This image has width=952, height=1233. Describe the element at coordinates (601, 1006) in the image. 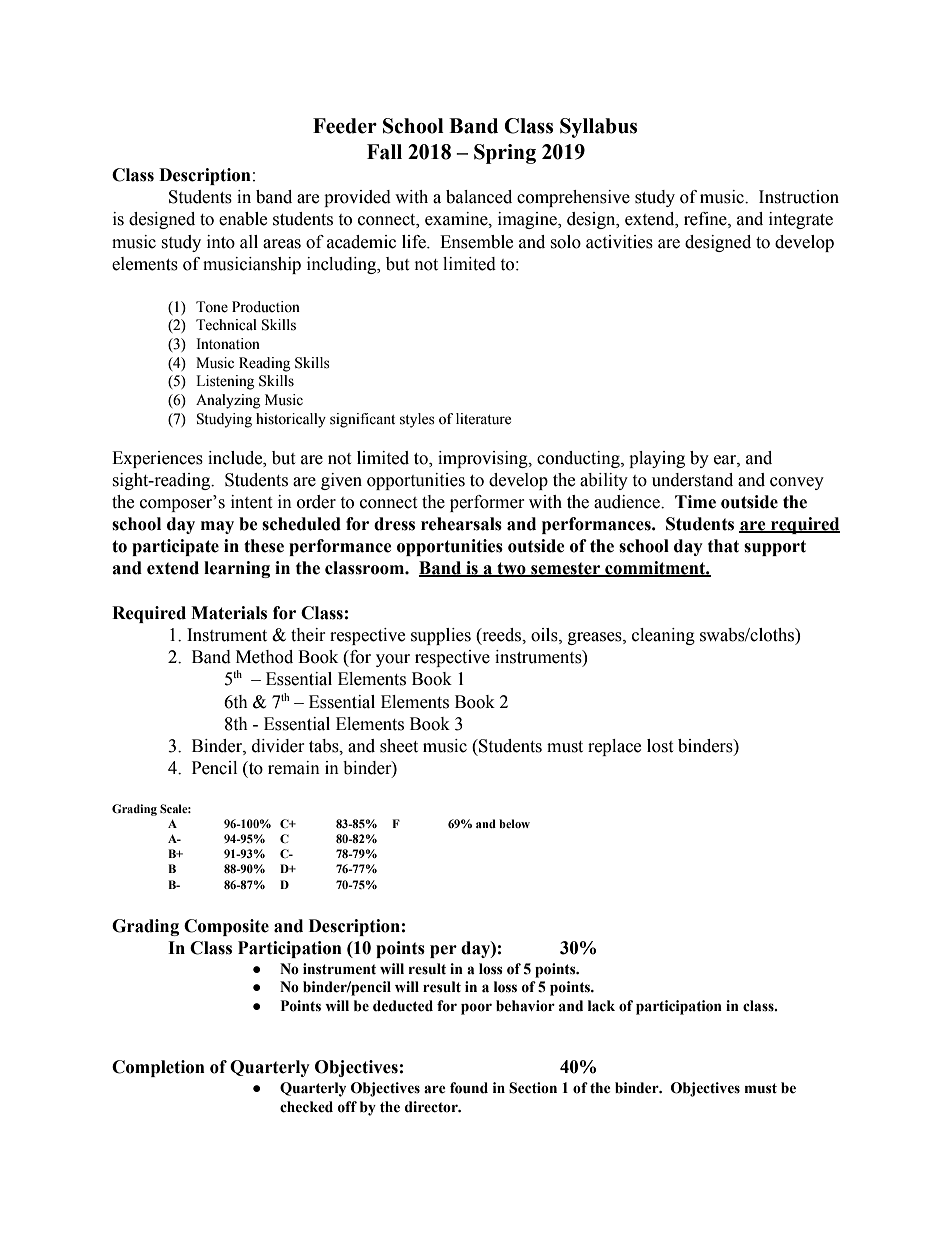

I see `lack` at that location.
